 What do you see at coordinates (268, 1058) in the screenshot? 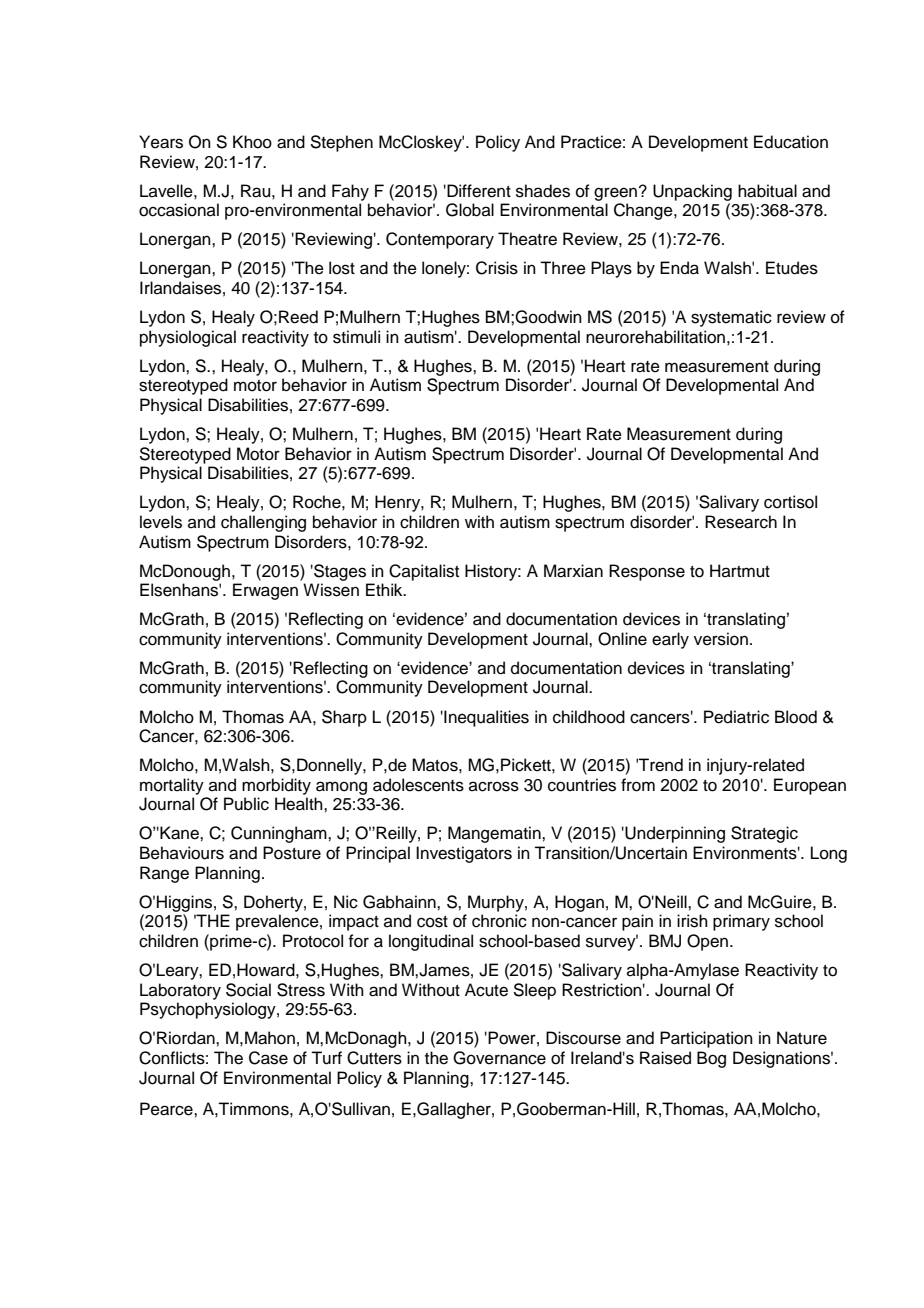
I see `Case` at bounding box center [268, 1058].
